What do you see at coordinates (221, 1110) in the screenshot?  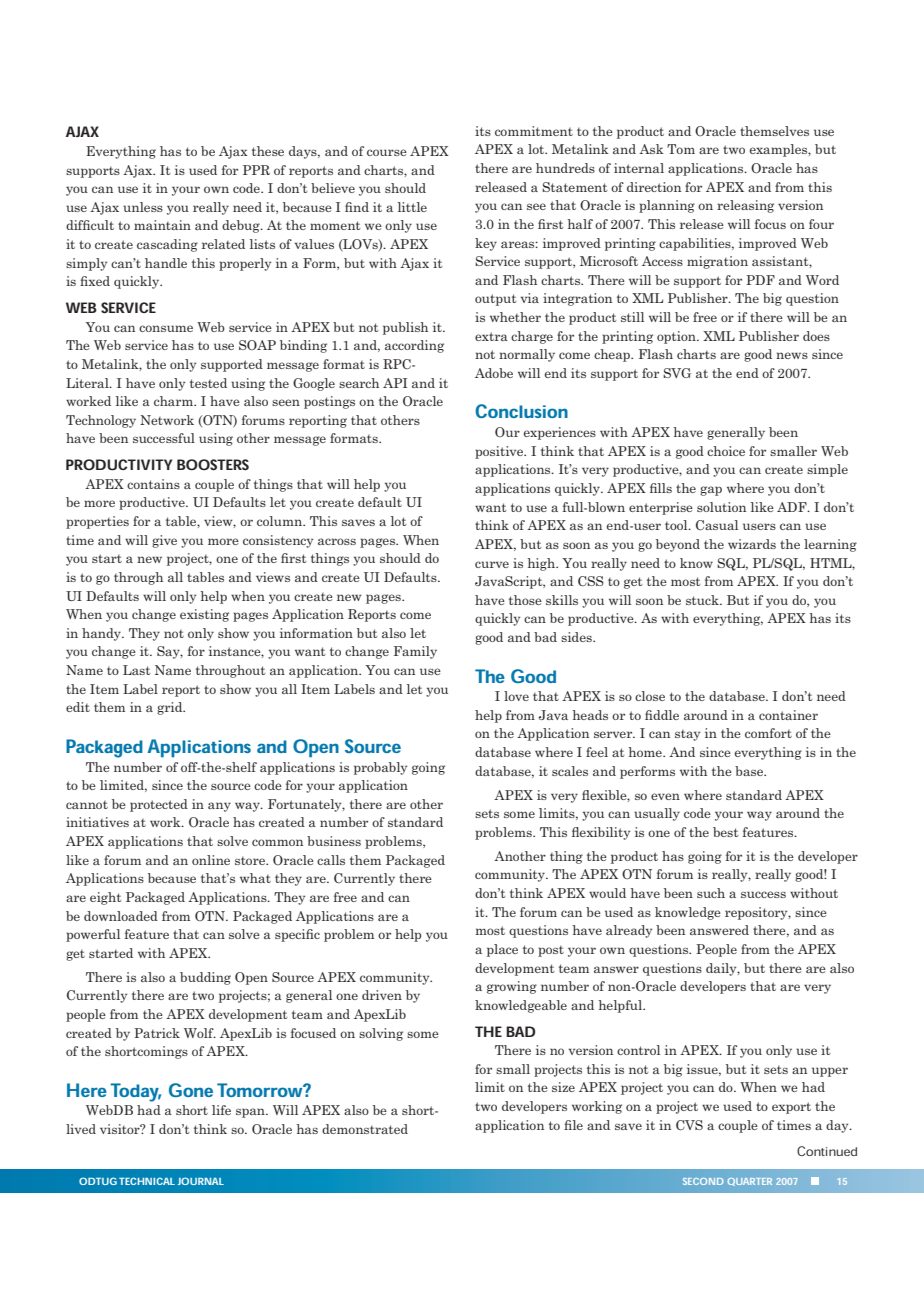 I see `life` at bounding box center [221, 1110].
